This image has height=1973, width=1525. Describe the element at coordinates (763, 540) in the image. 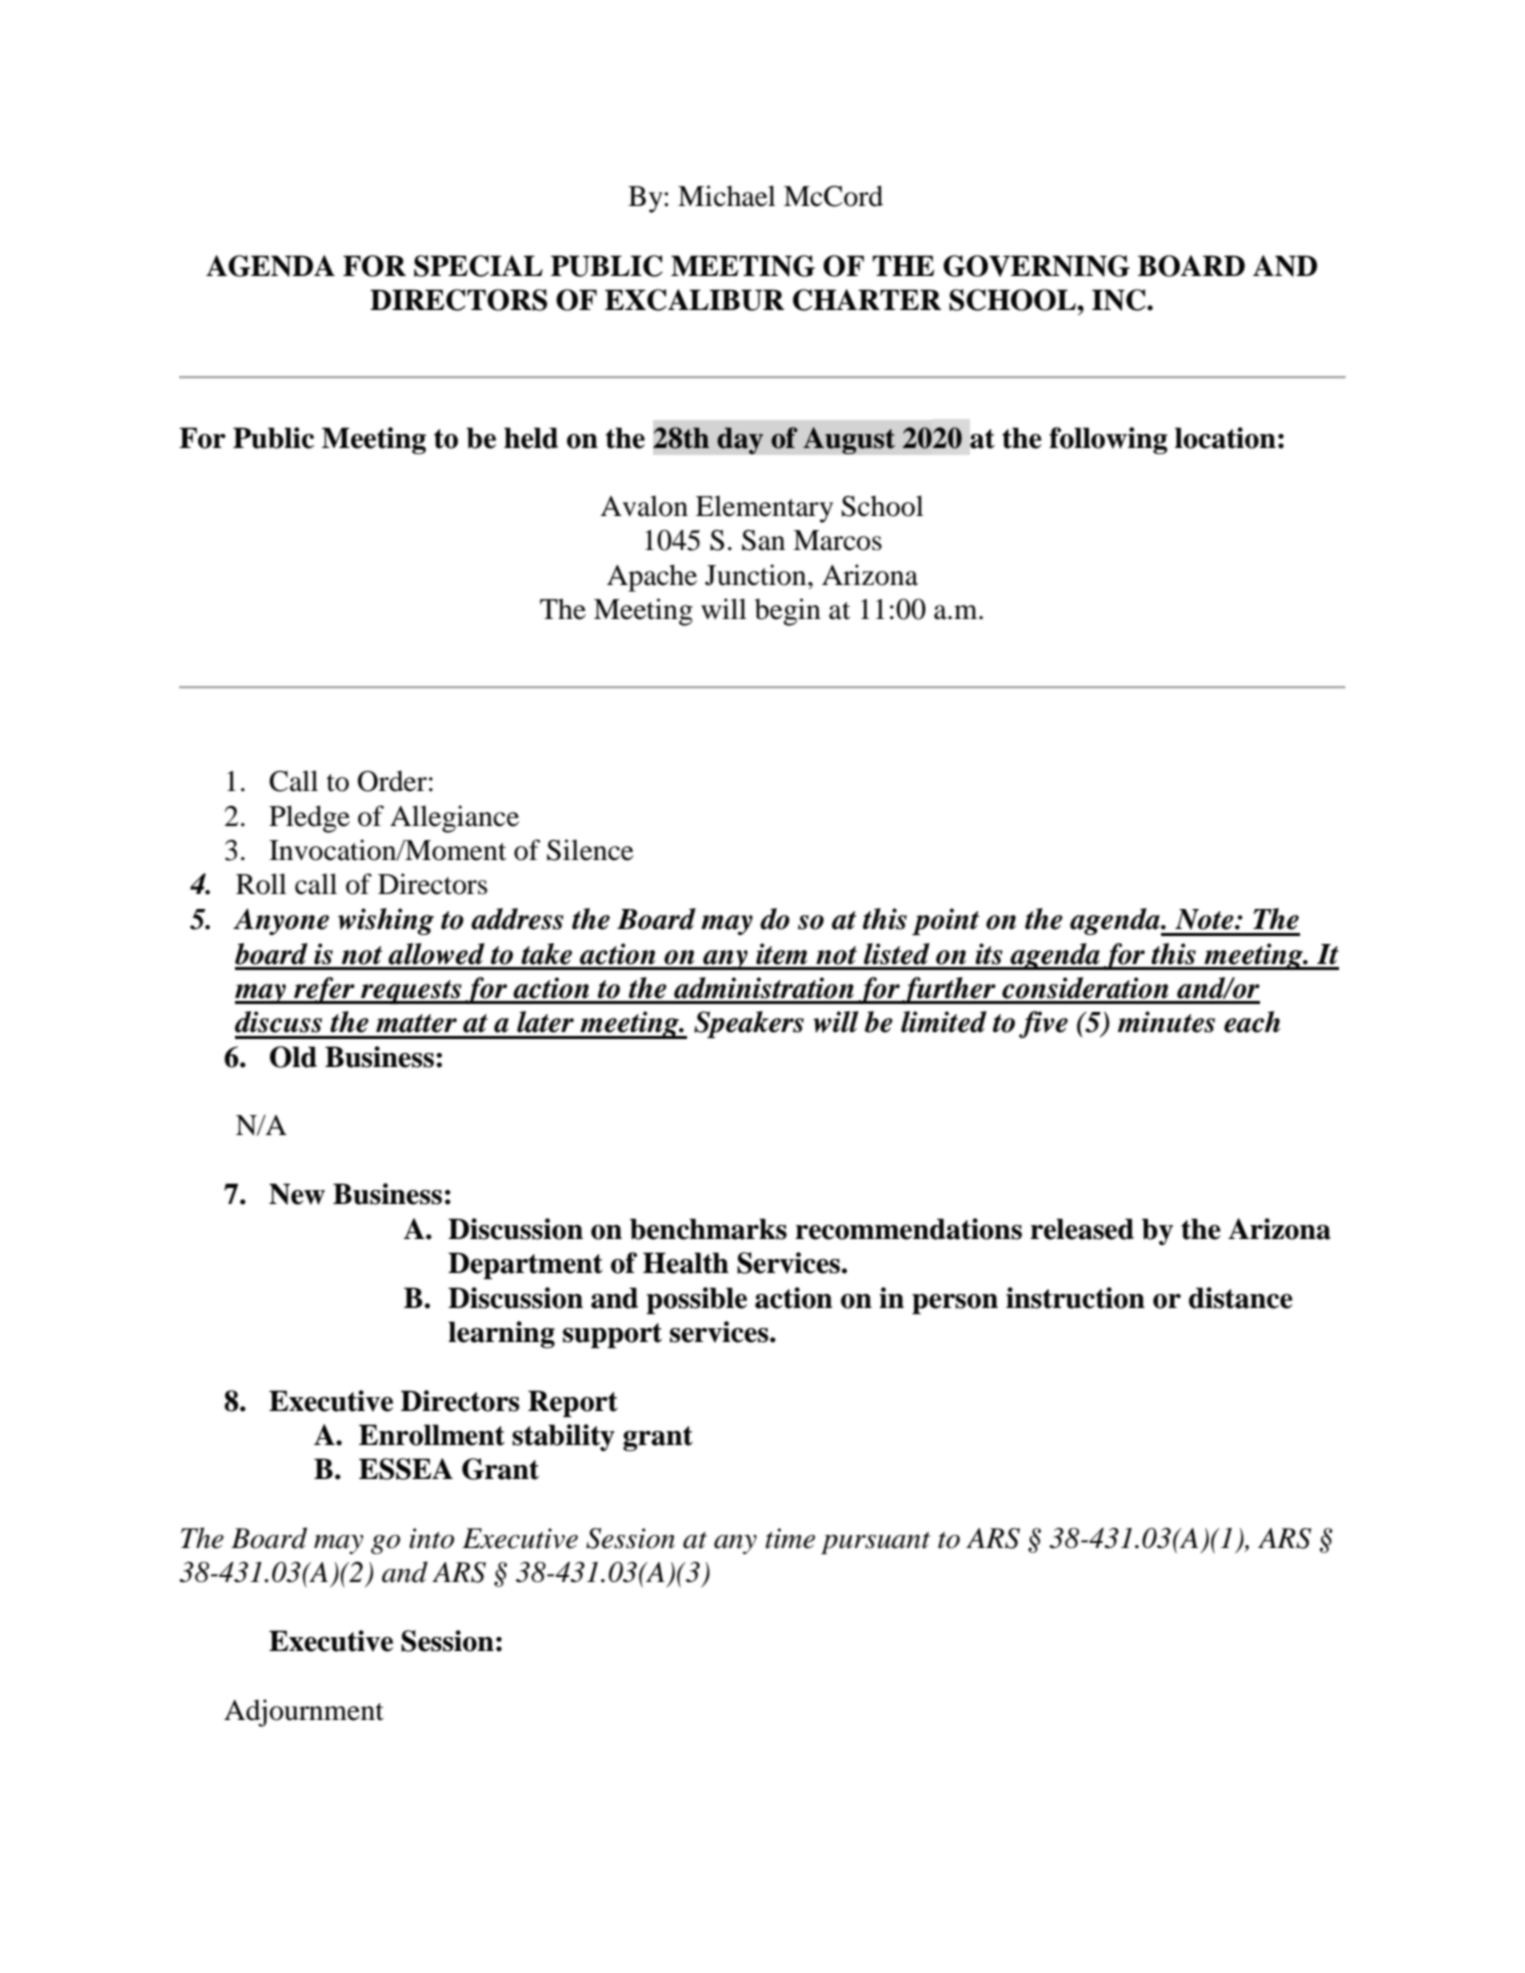

I see `San` at that location.
